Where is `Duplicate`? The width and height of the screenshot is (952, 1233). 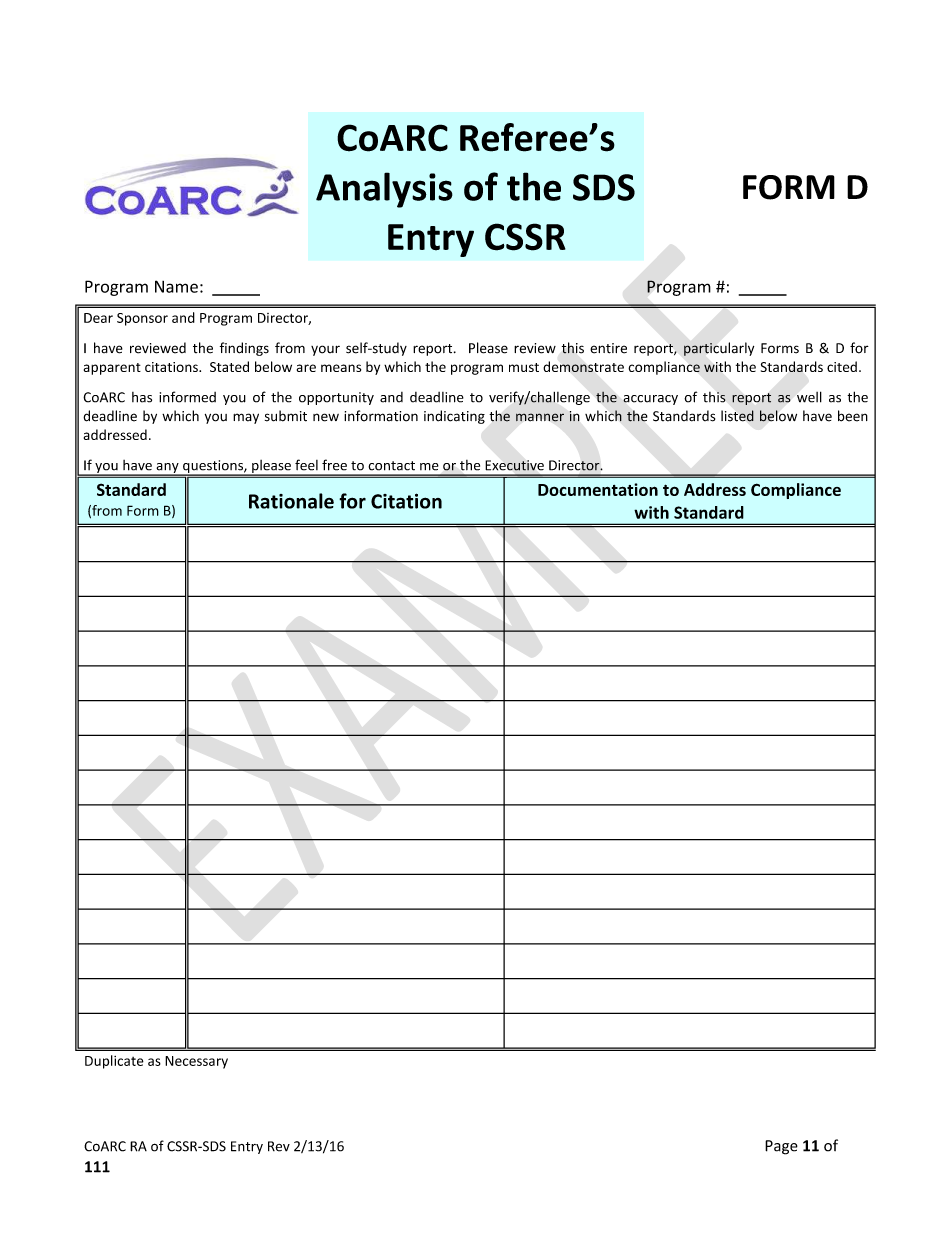
Duplicate is located at coordinates (114, 1062).
